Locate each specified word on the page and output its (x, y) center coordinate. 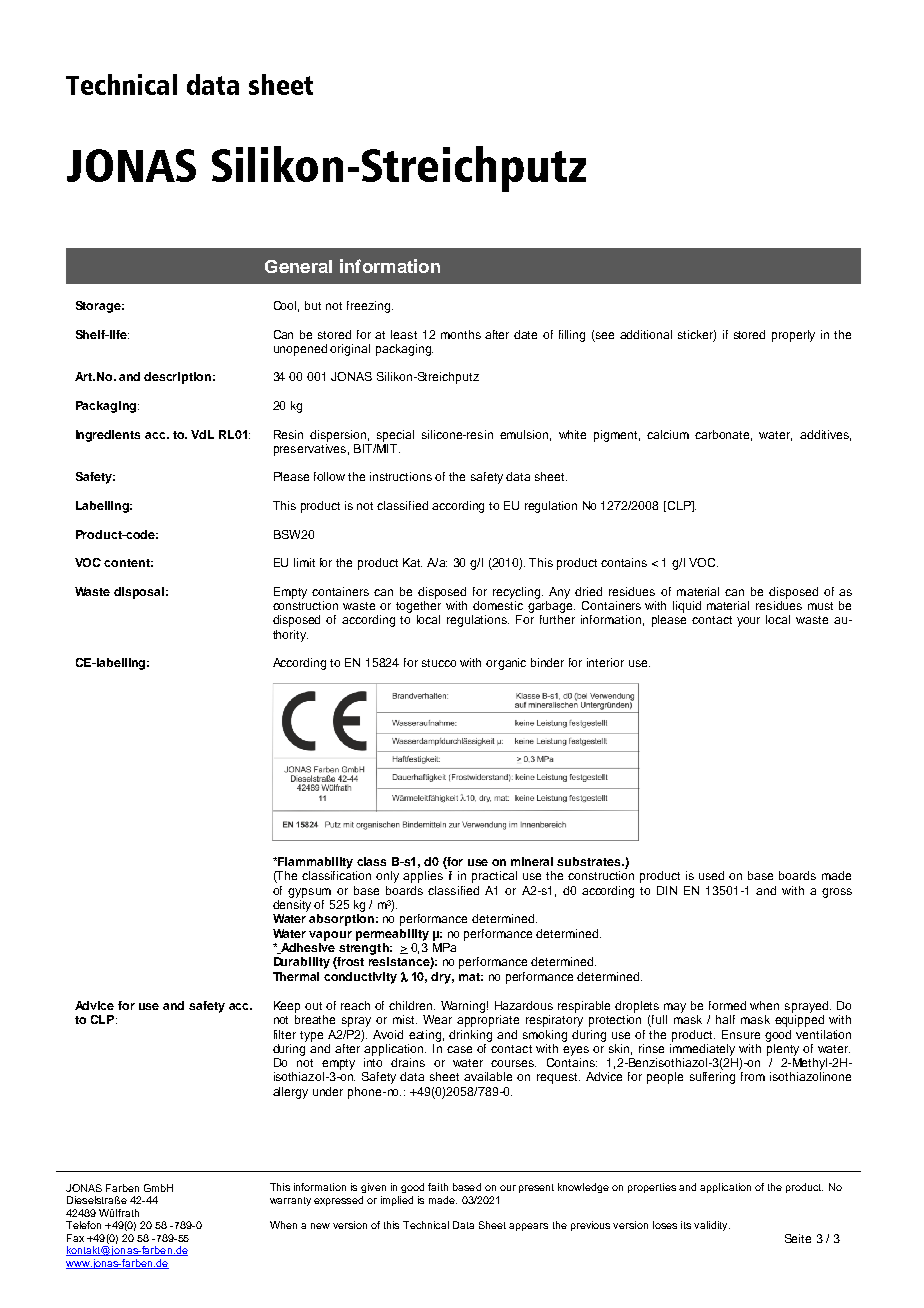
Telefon (83, 1225)
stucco (439, 663)
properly (793, 336)
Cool (286, 306)
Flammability (314, 863)
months (461, 334)
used (711, 875)
